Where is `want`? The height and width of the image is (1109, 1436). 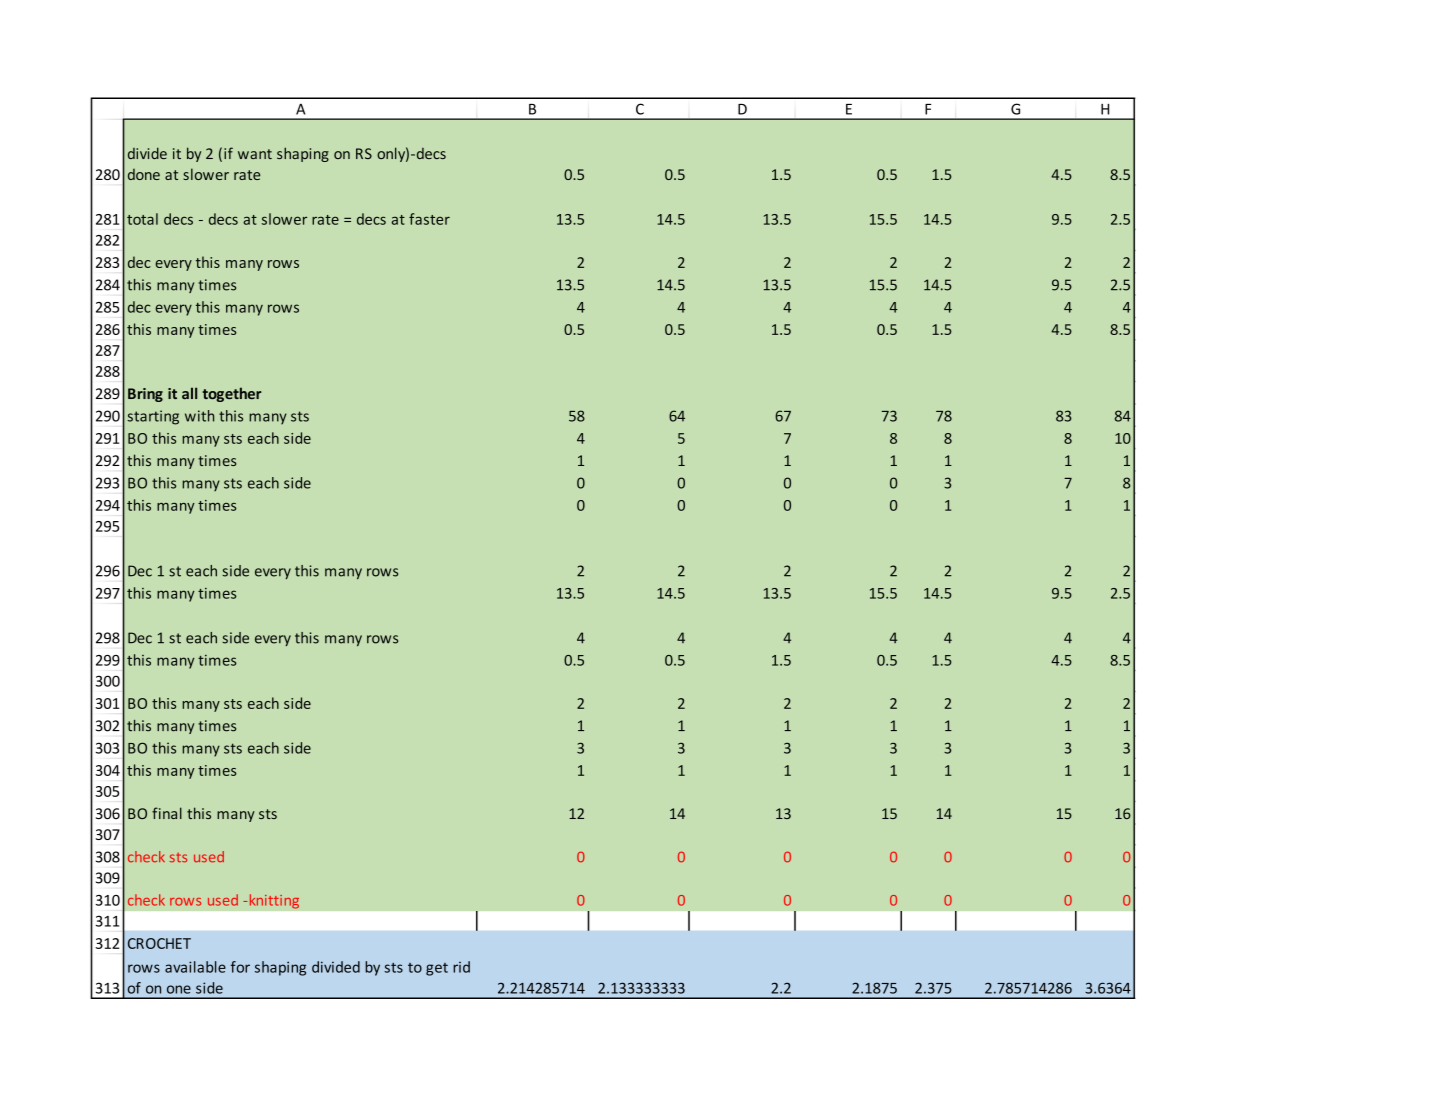
want is located at coordinates (255, 154).
